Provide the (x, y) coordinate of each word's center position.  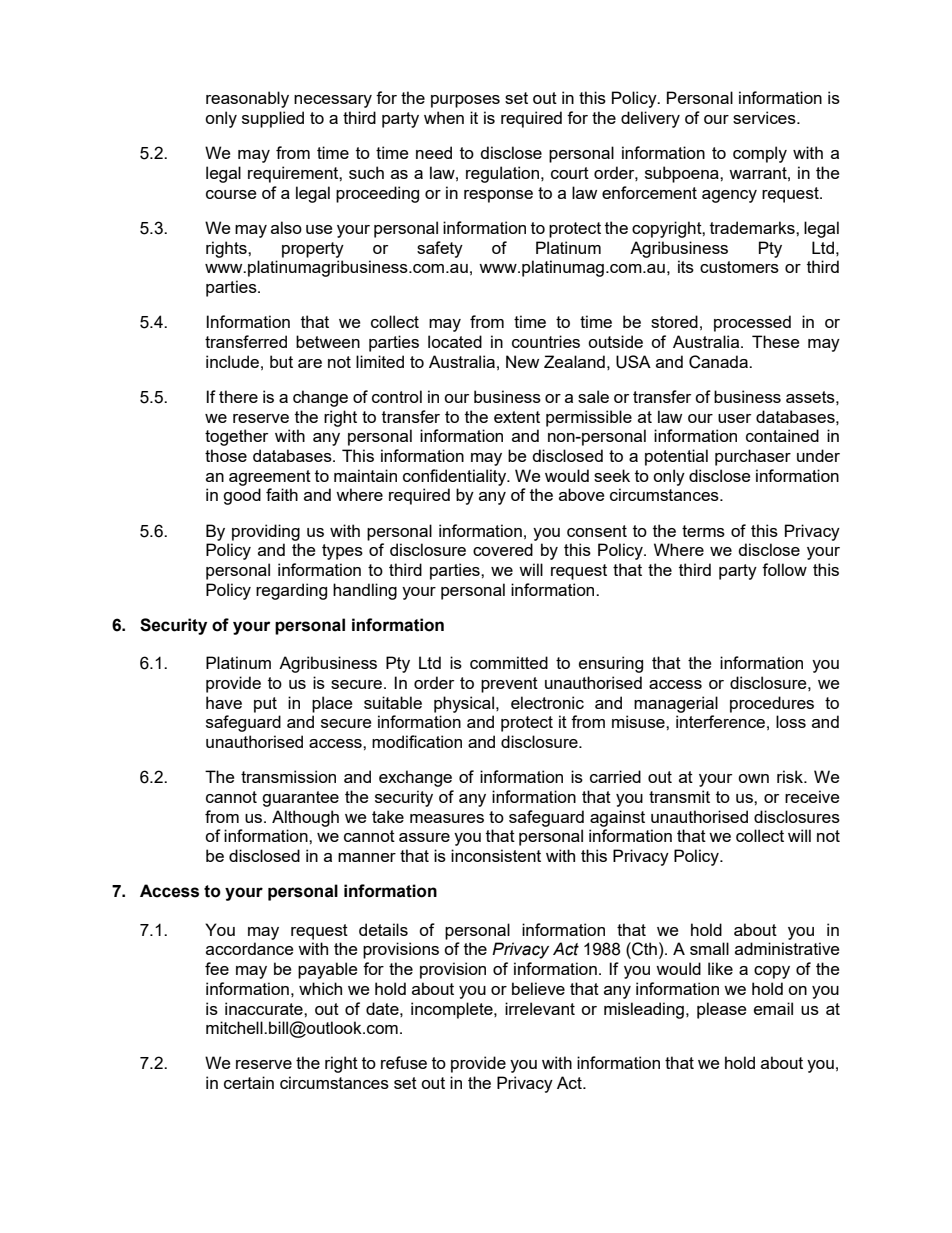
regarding (291, 591)
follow (784, 569)
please (721, 1010)
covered (503, 549)
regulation (504, 174)
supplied (273, 119)
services (765, 117)
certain (249, 1082)
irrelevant (540, 1008)
